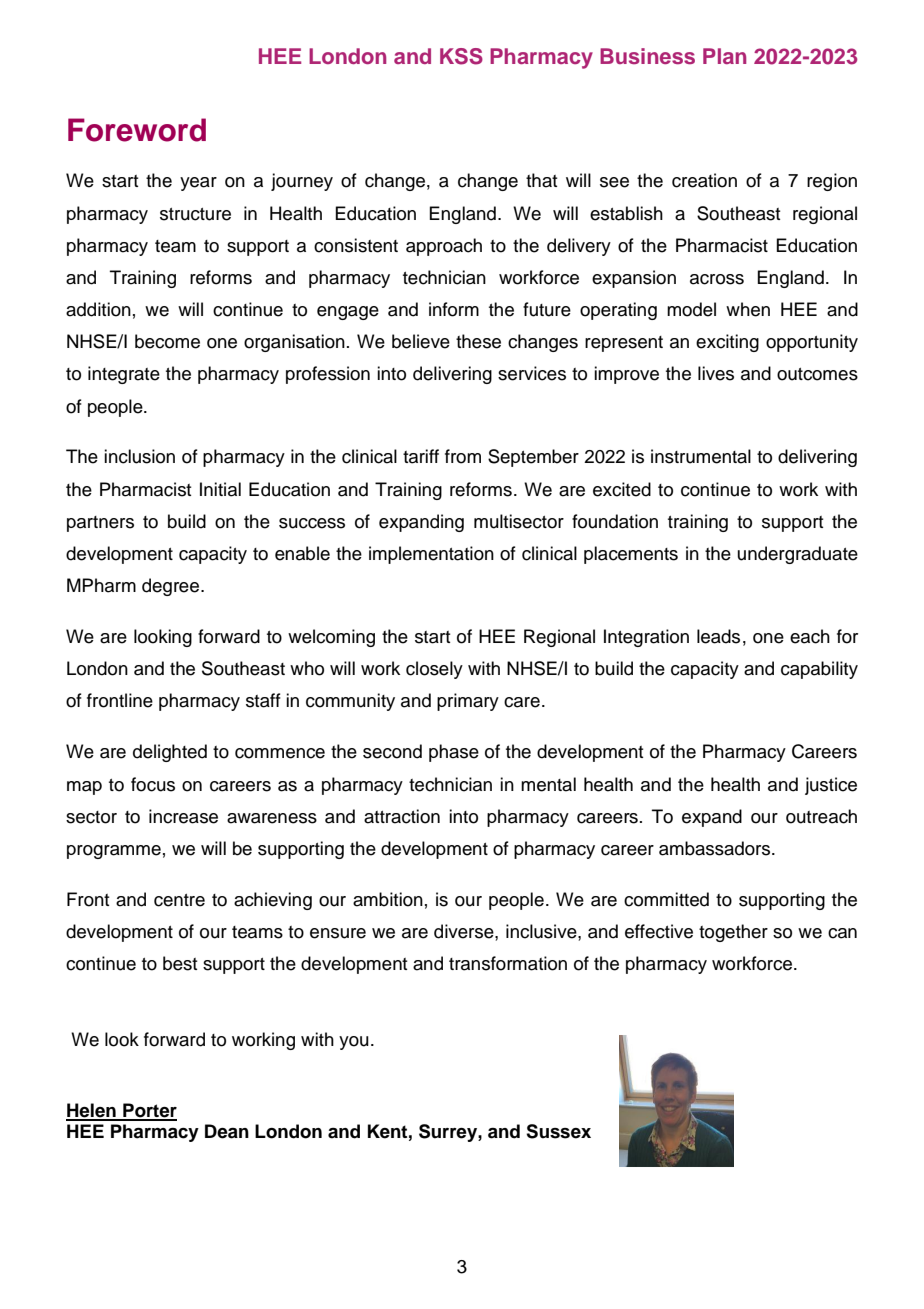 Image resolution: width=924 pixels, height=1309 pixels. Describe the element at coordinates (724, 56) in the image. I see `Plan` at that location.
